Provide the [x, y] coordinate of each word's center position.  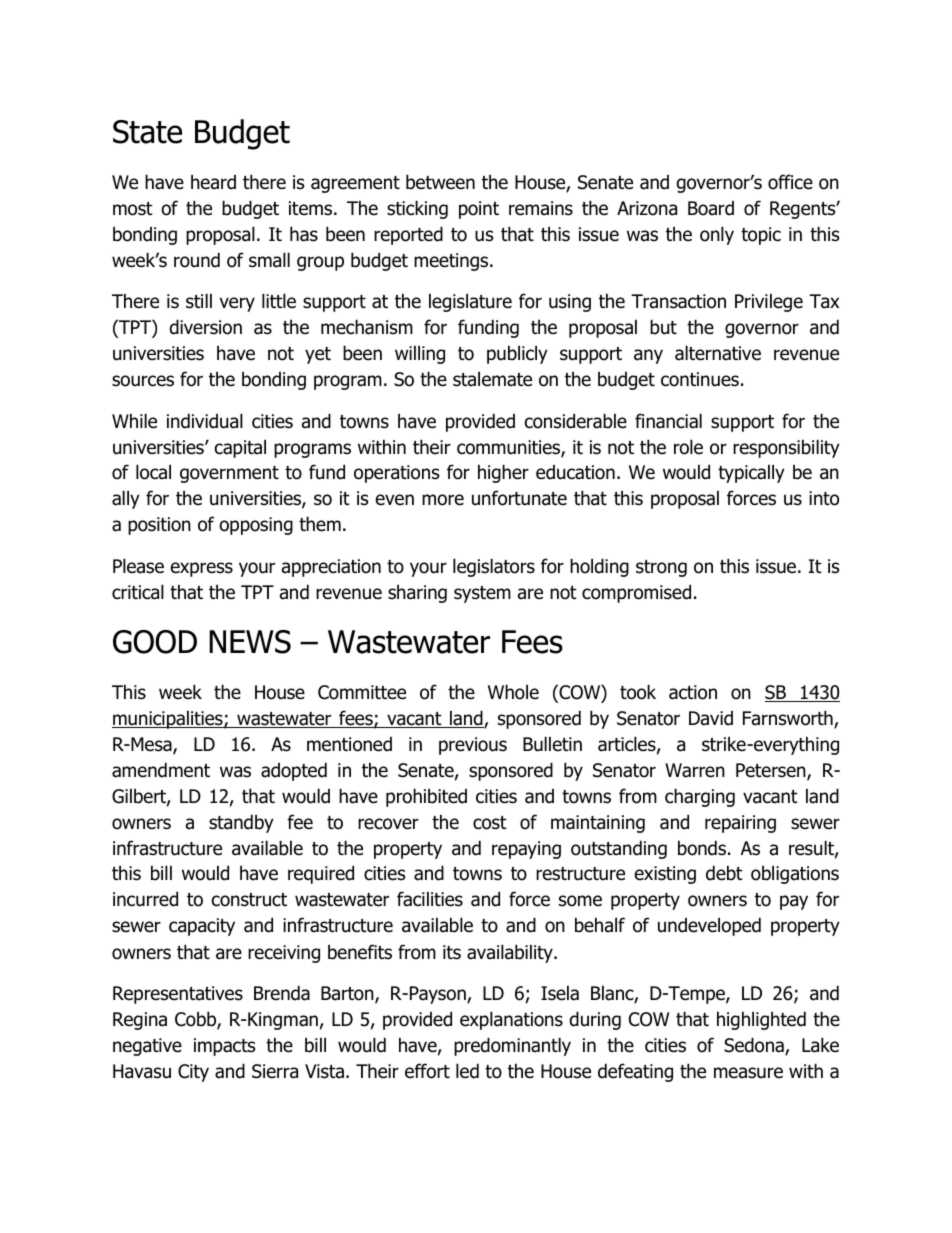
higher [503, 473]
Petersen [772, 771]
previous [473, 746]
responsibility [786, 448]
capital [240, 448]
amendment [161, 770]
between [440, 182]
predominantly [512, 1046]
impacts [224, 1047]
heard [213, 182]
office [790, 182]
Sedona [755, 1046]
